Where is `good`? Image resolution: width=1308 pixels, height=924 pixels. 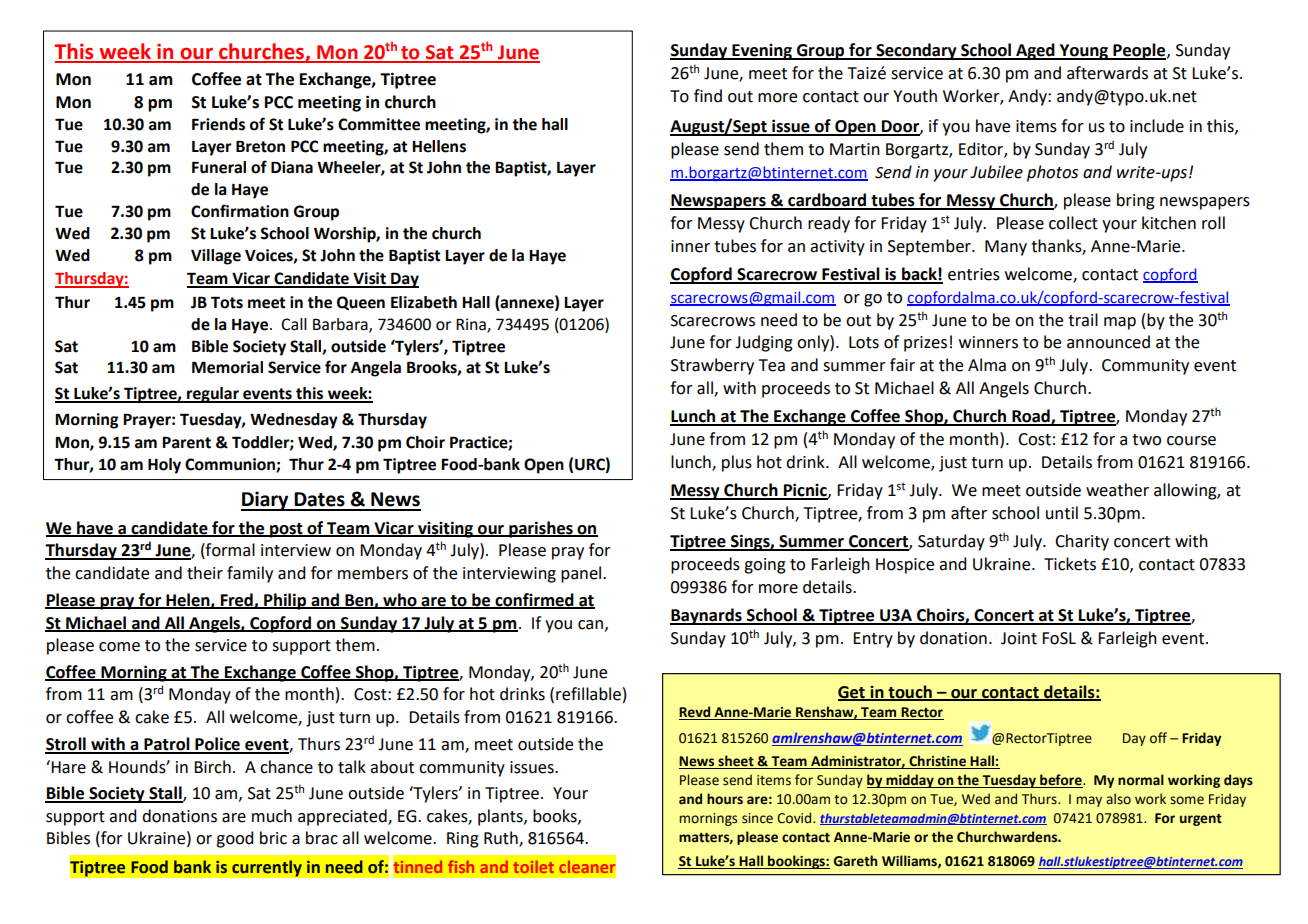 good is located at coordinates (234, 839).
